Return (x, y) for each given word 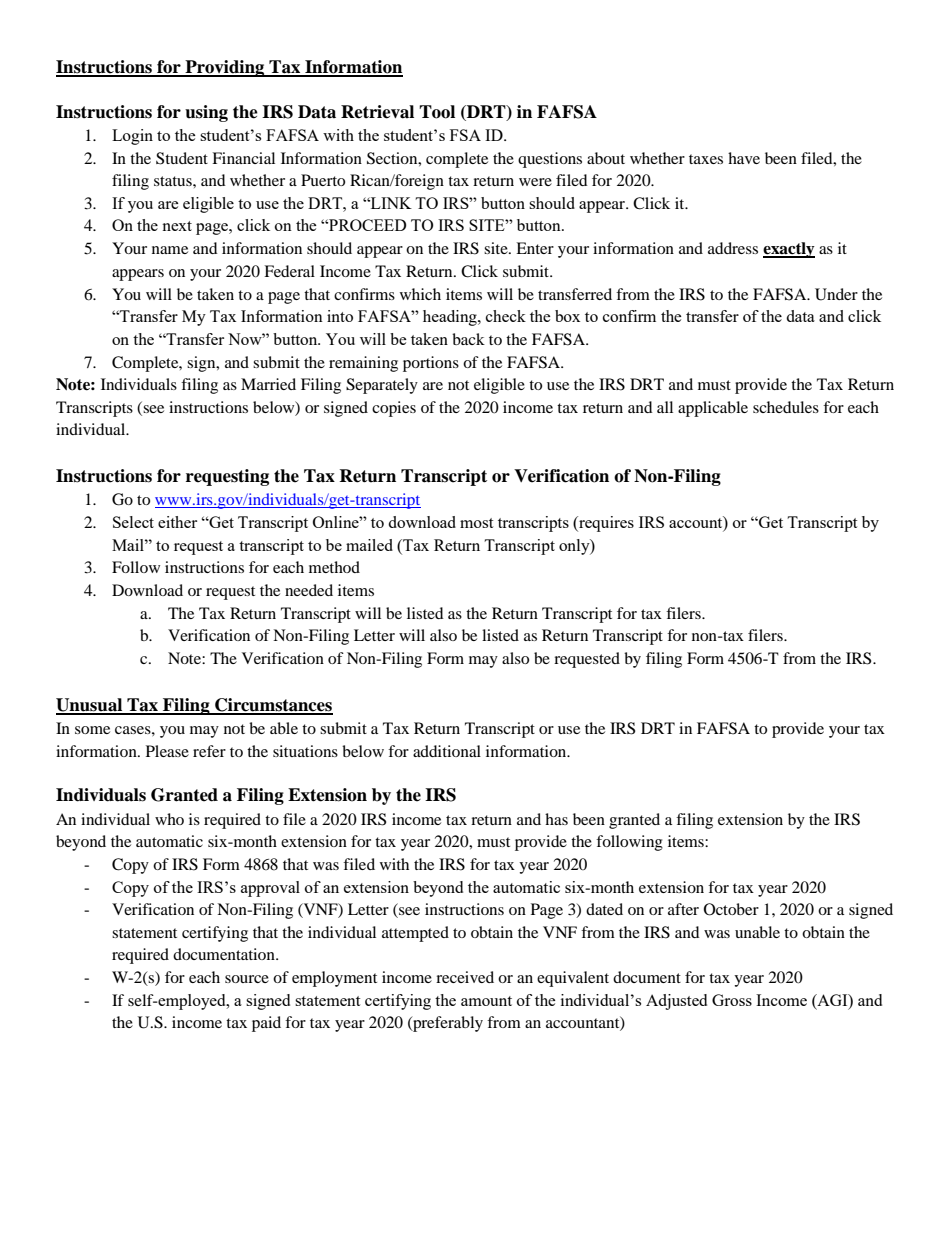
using (206, 113)
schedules (786, 407)
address (733, 248)
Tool (437, 112)
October (731, 909)
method (334, 567)
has (556, 819)
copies (394, 409)
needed (309, 590)
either (177, 522)
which (420, 294)
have (744, 158)
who (169, 819)
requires (605, 524)
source (247, 979)
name (170, 250)
